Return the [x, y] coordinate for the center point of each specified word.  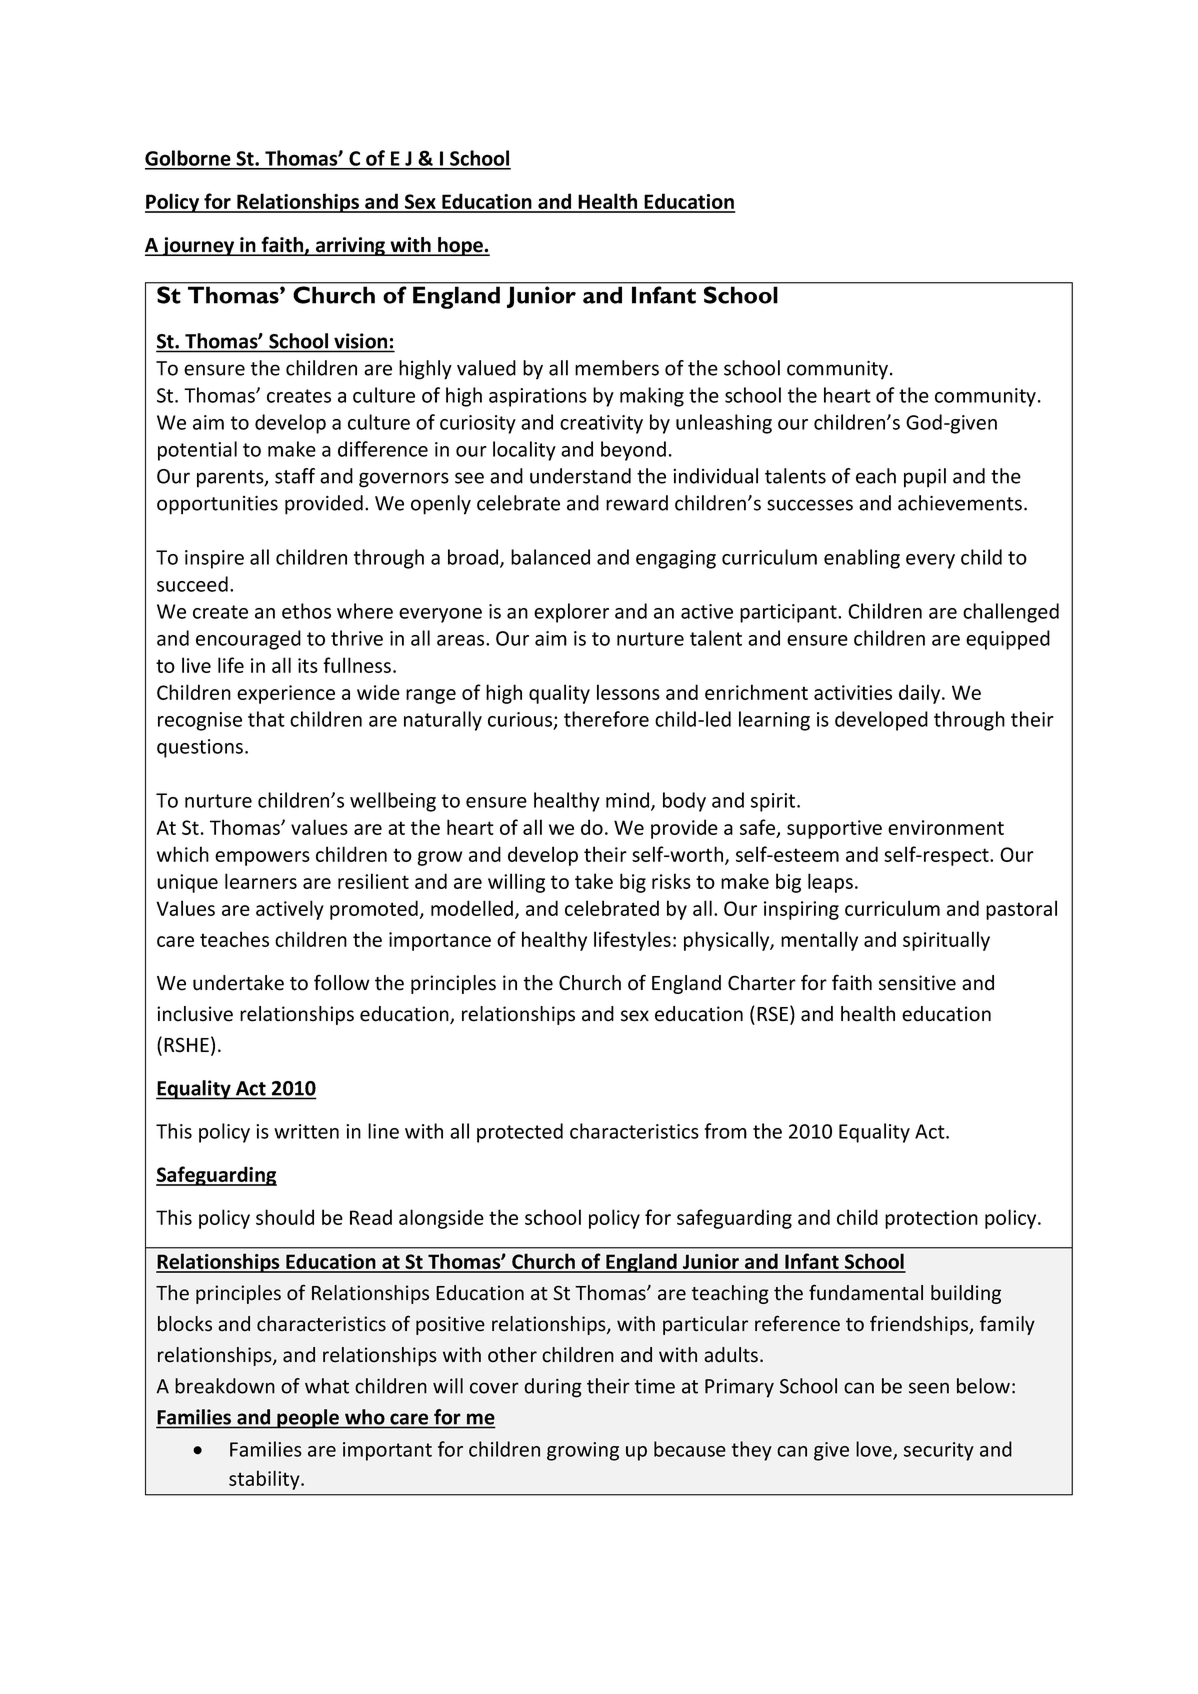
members [617, 368]
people [308, 1419]
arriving [350, 246]
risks [671, 881]
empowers [262, 858]
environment [946, 827]
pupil [925, 478]
